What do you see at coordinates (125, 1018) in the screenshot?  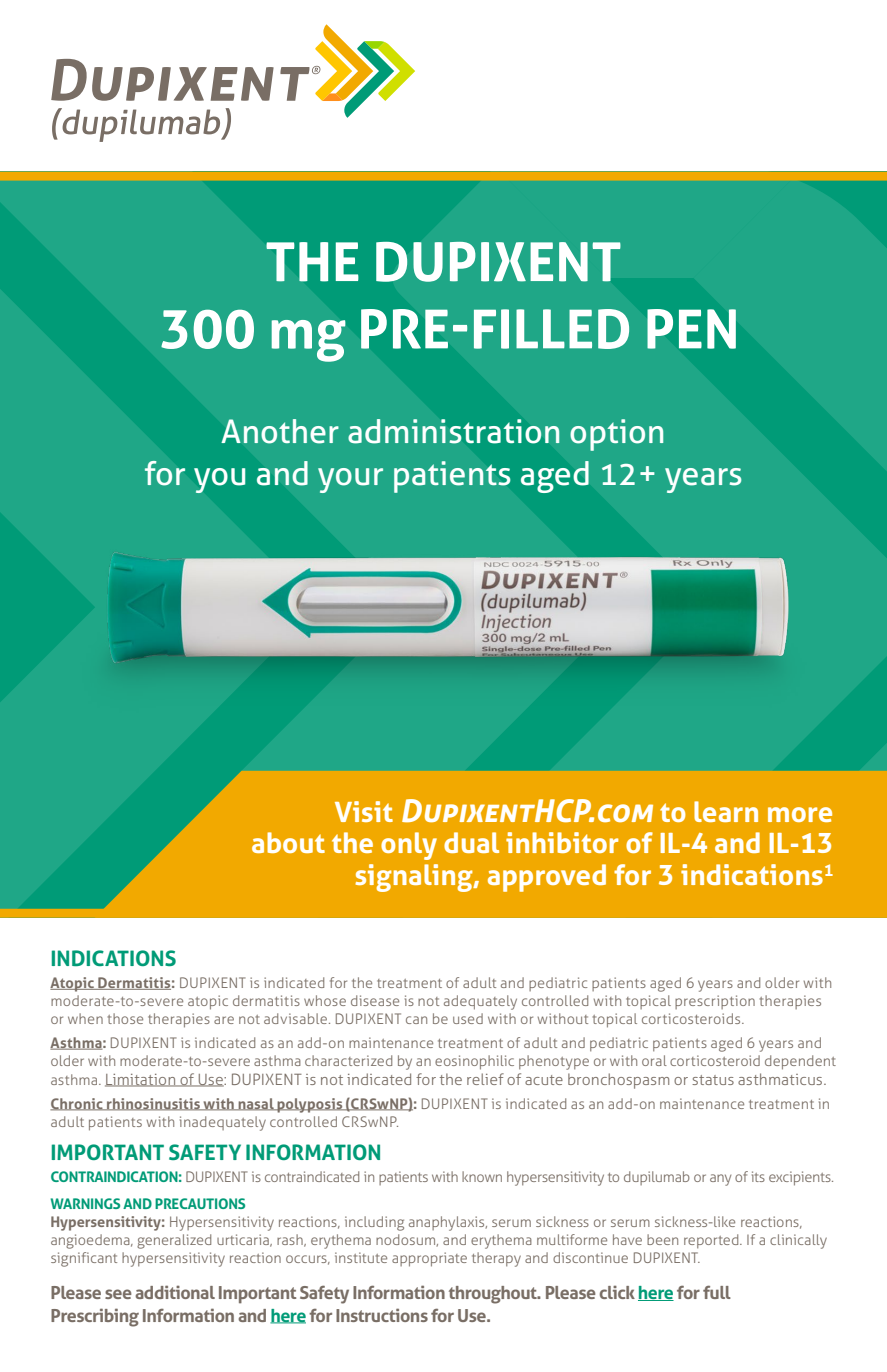 I see `those` at bounding box center [125, 1018].
